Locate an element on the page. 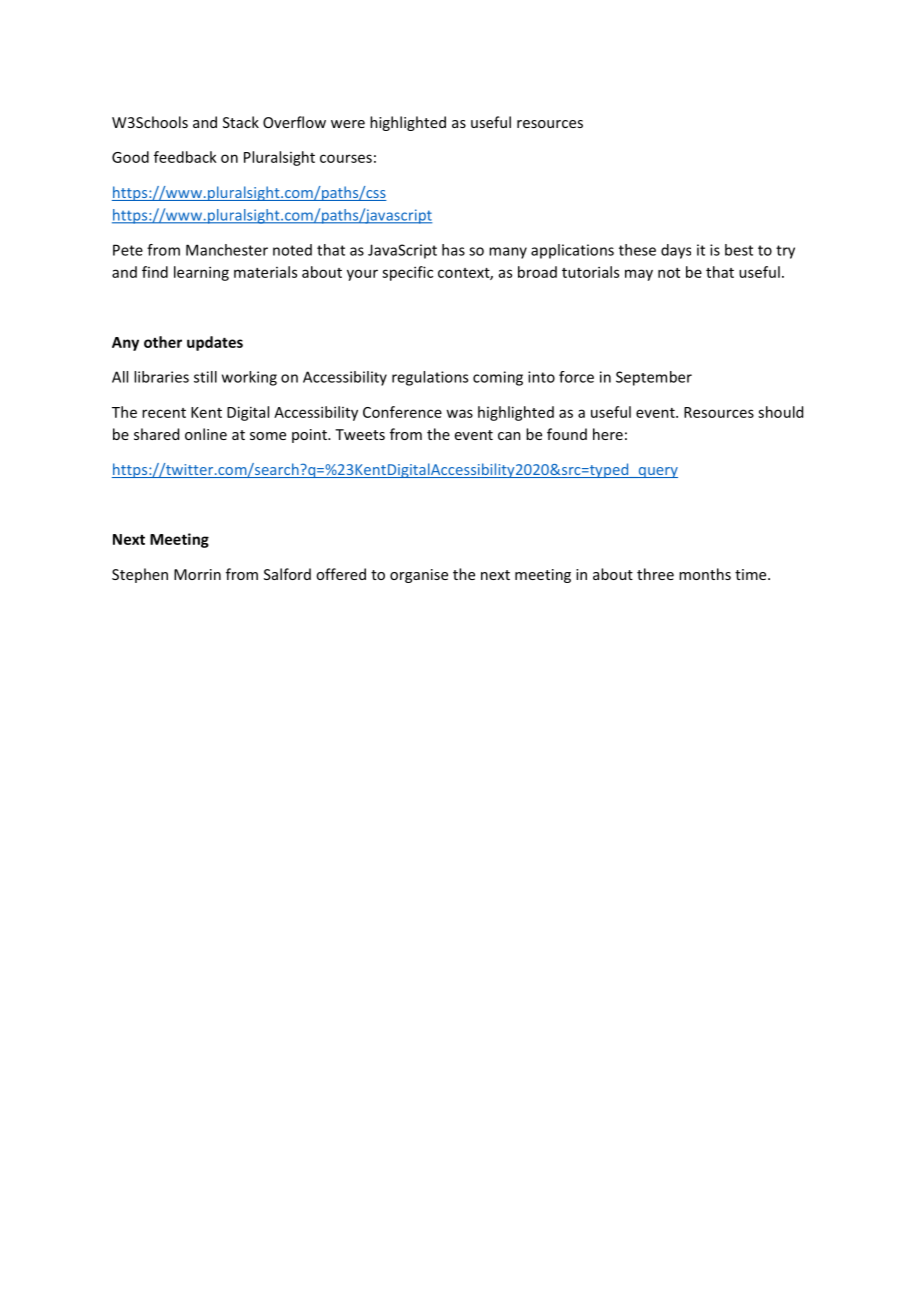 The height and width of the document is (1308, 924). learning is located at coordinates (201, 273).
